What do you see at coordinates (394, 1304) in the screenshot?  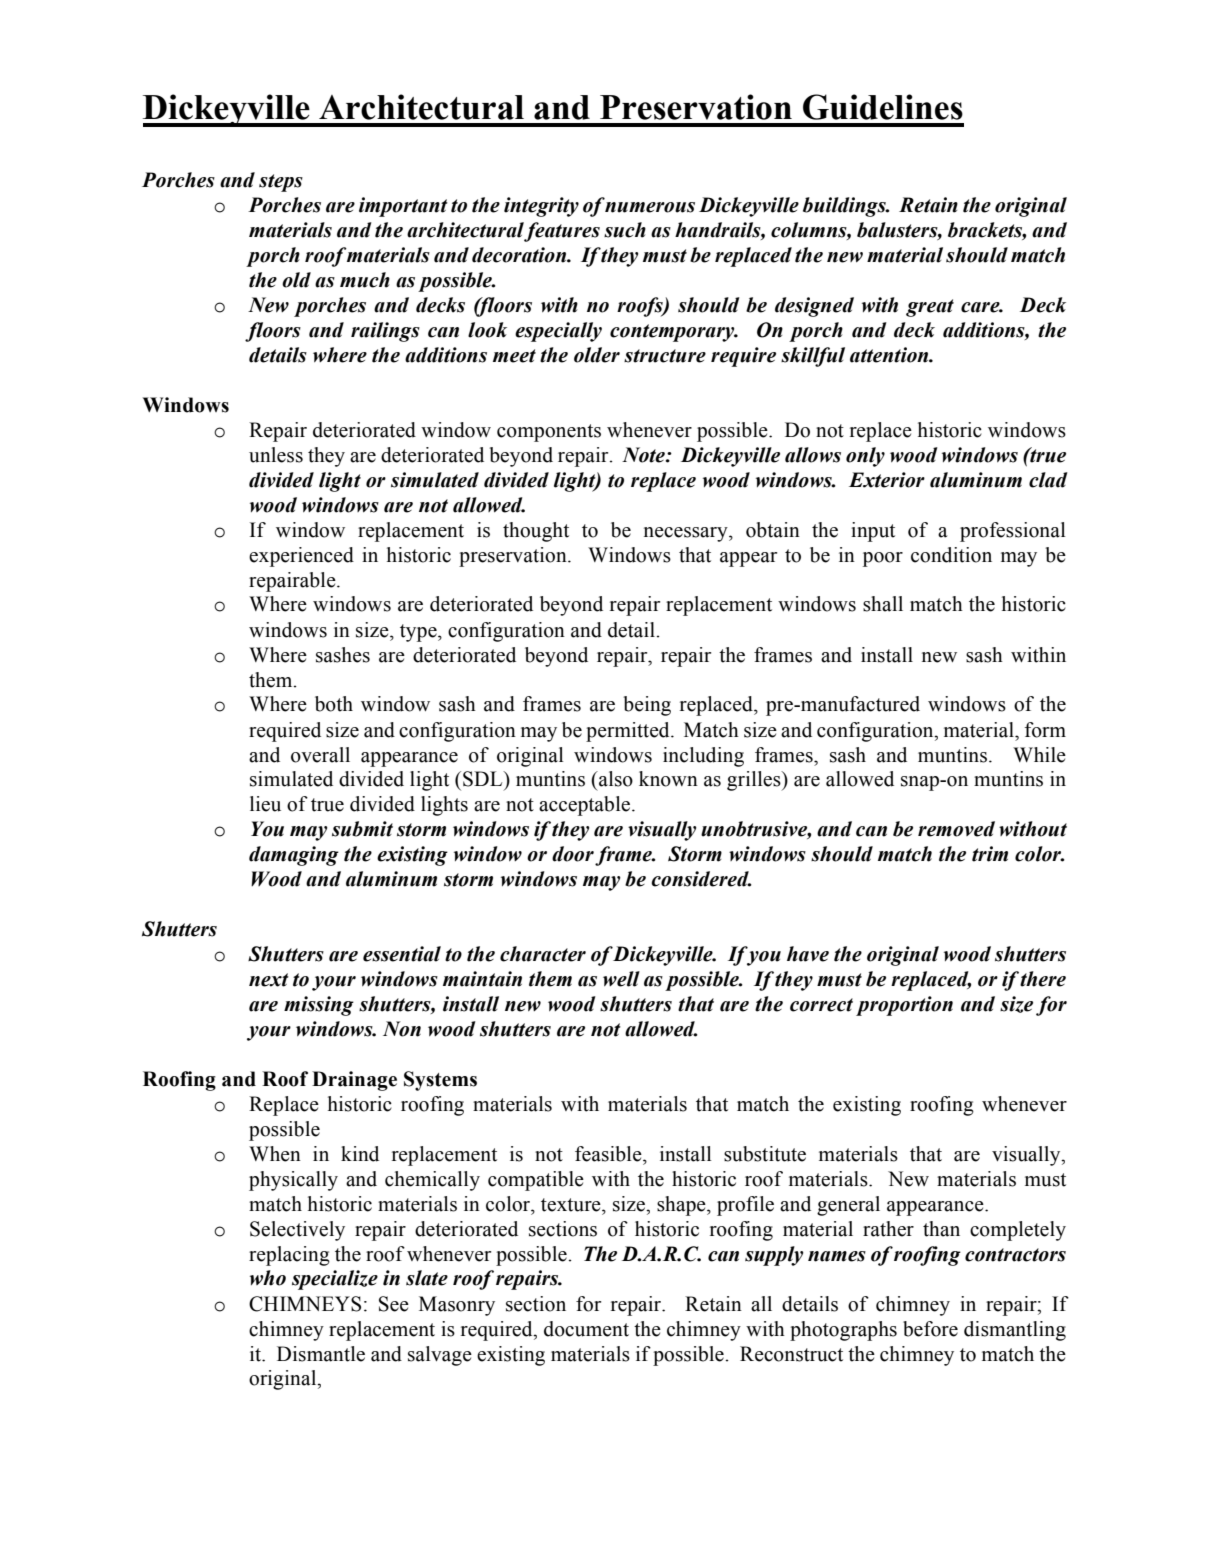 I see `See` at bounding box center [394, 1304].
